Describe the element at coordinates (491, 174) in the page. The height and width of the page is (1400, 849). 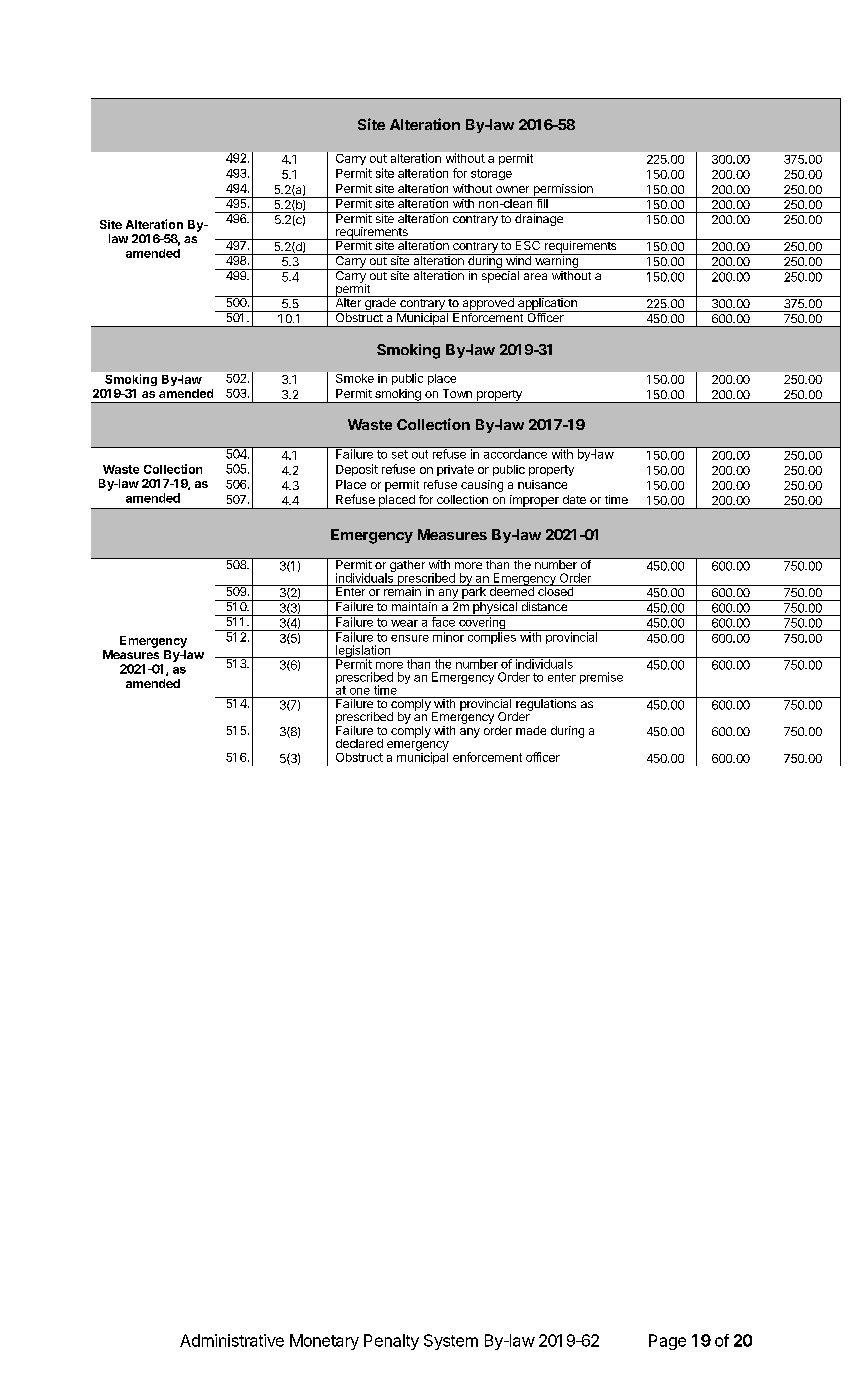
I see `storage` at that location.
